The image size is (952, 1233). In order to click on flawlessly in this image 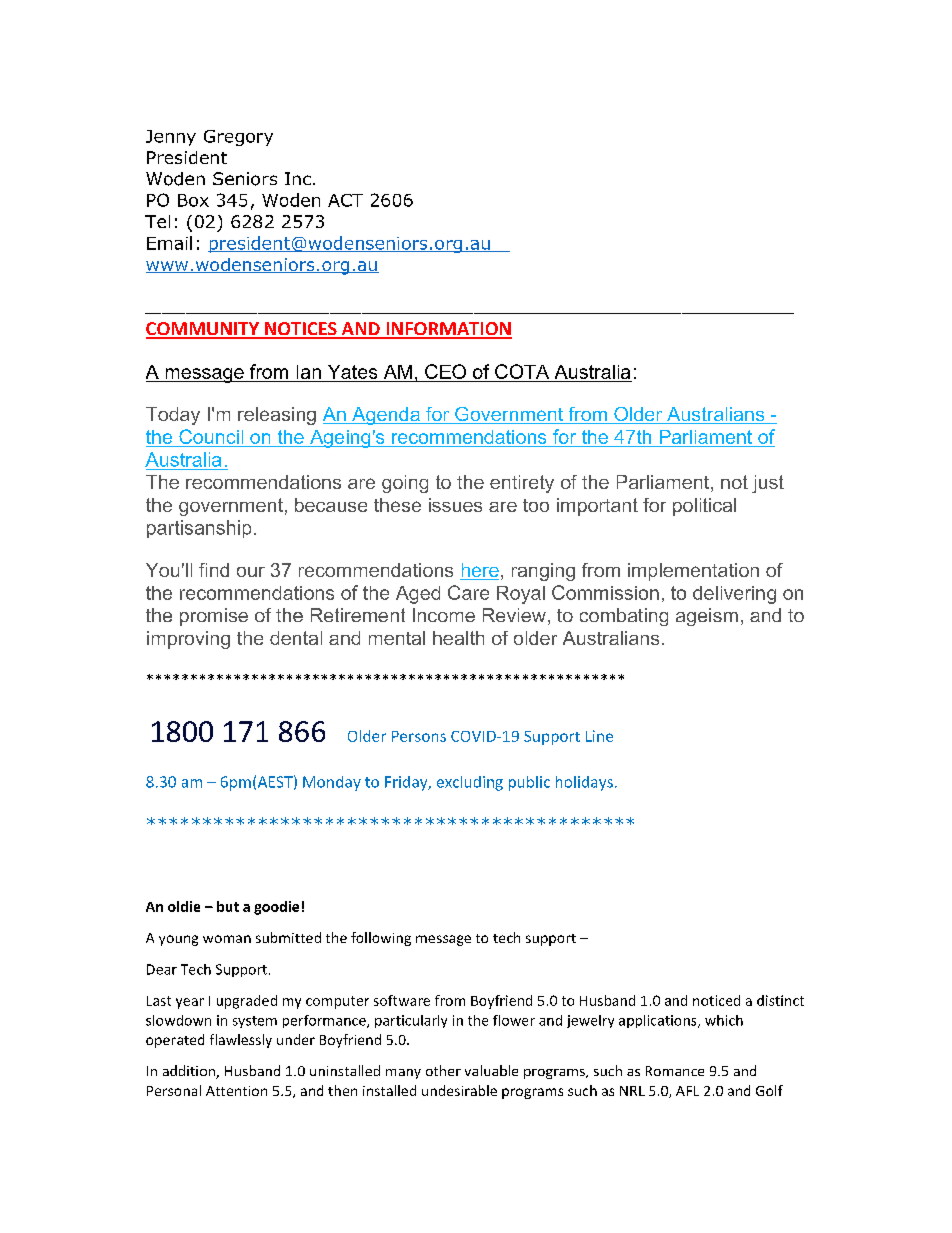, I will do `click(241, 1041)`.
